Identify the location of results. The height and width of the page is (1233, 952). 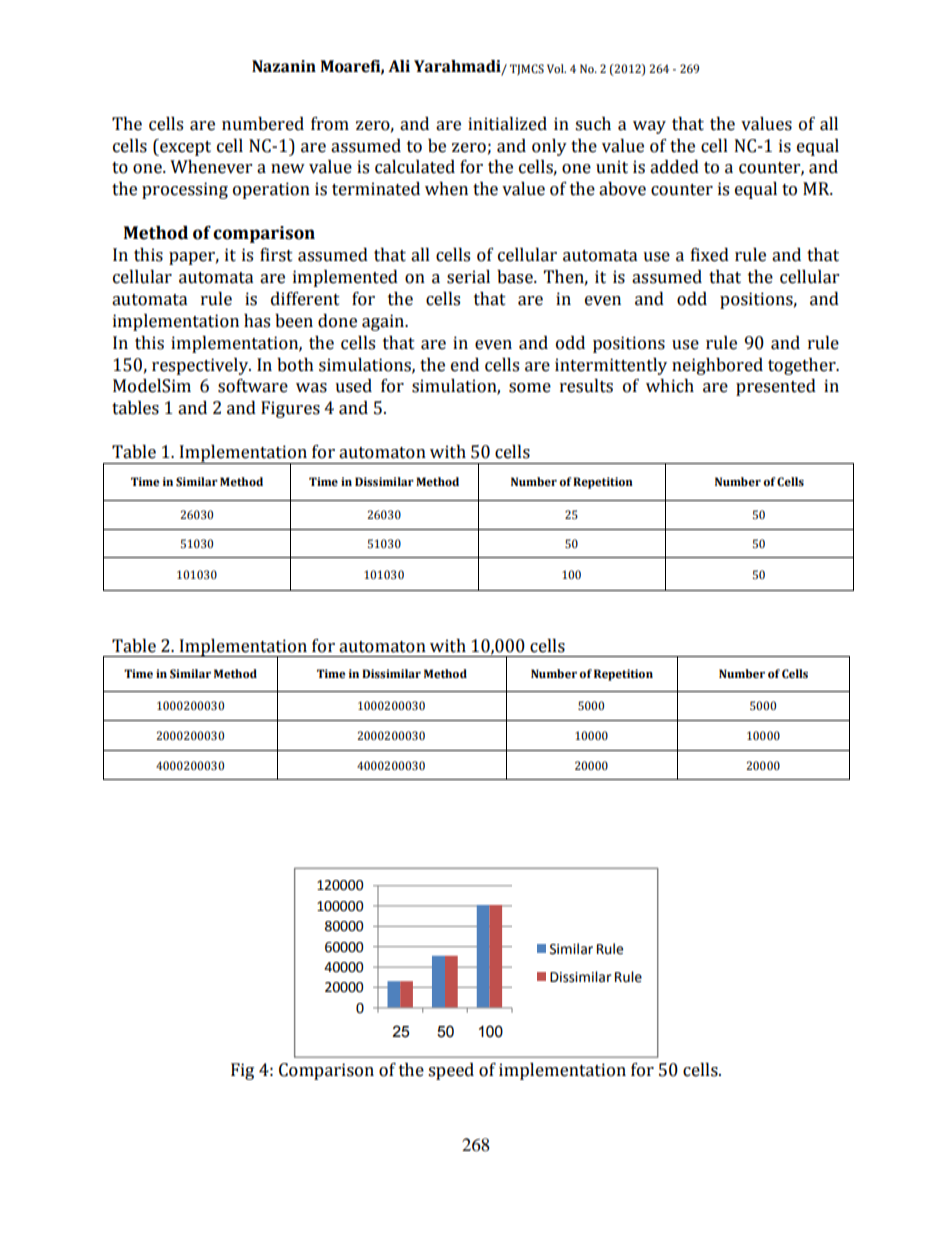
(586, 386).
